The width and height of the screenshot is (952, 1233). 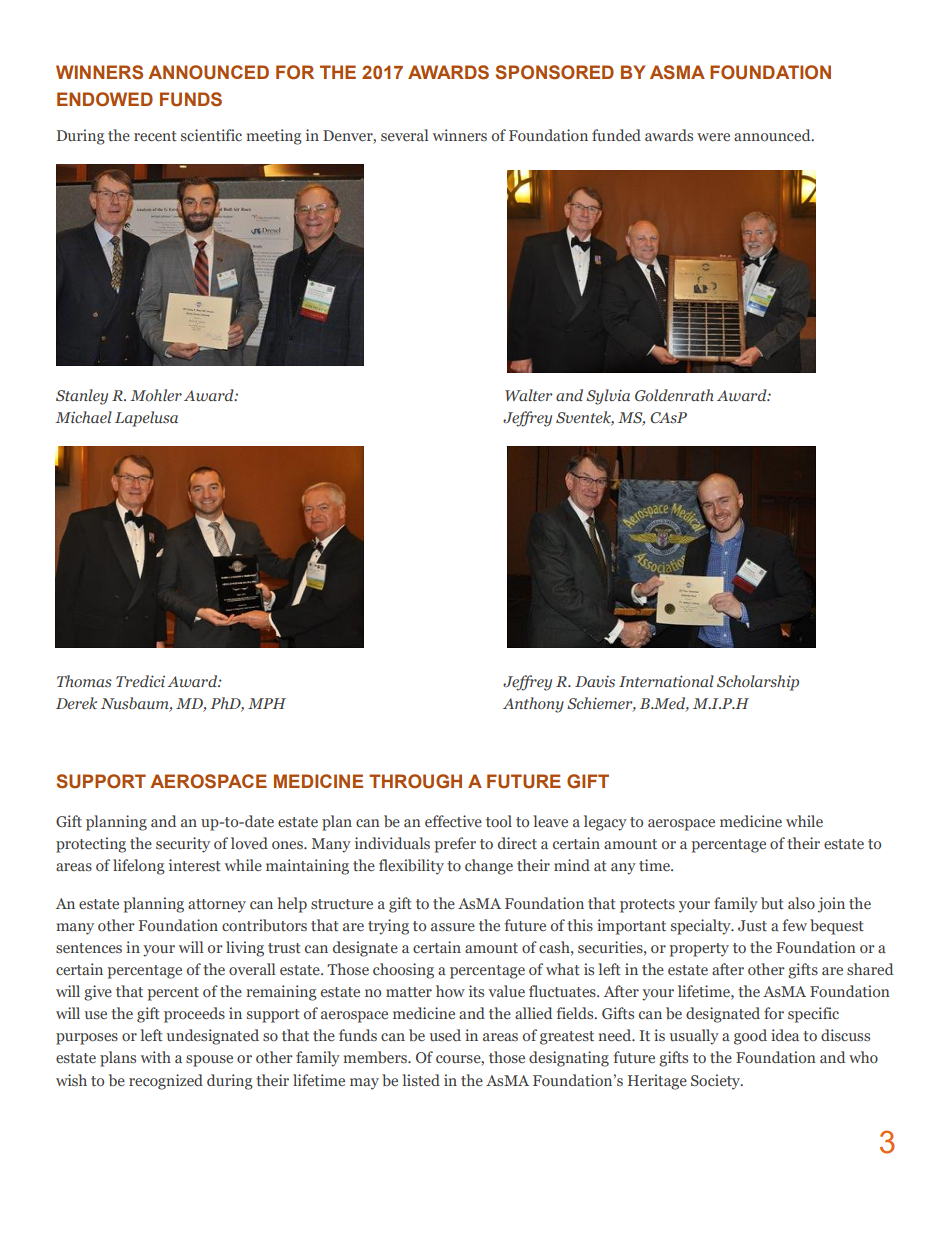 What do you see at coordinates (713, 137) in the screenshot?
I see `were` at bounding box center [713, 137].
